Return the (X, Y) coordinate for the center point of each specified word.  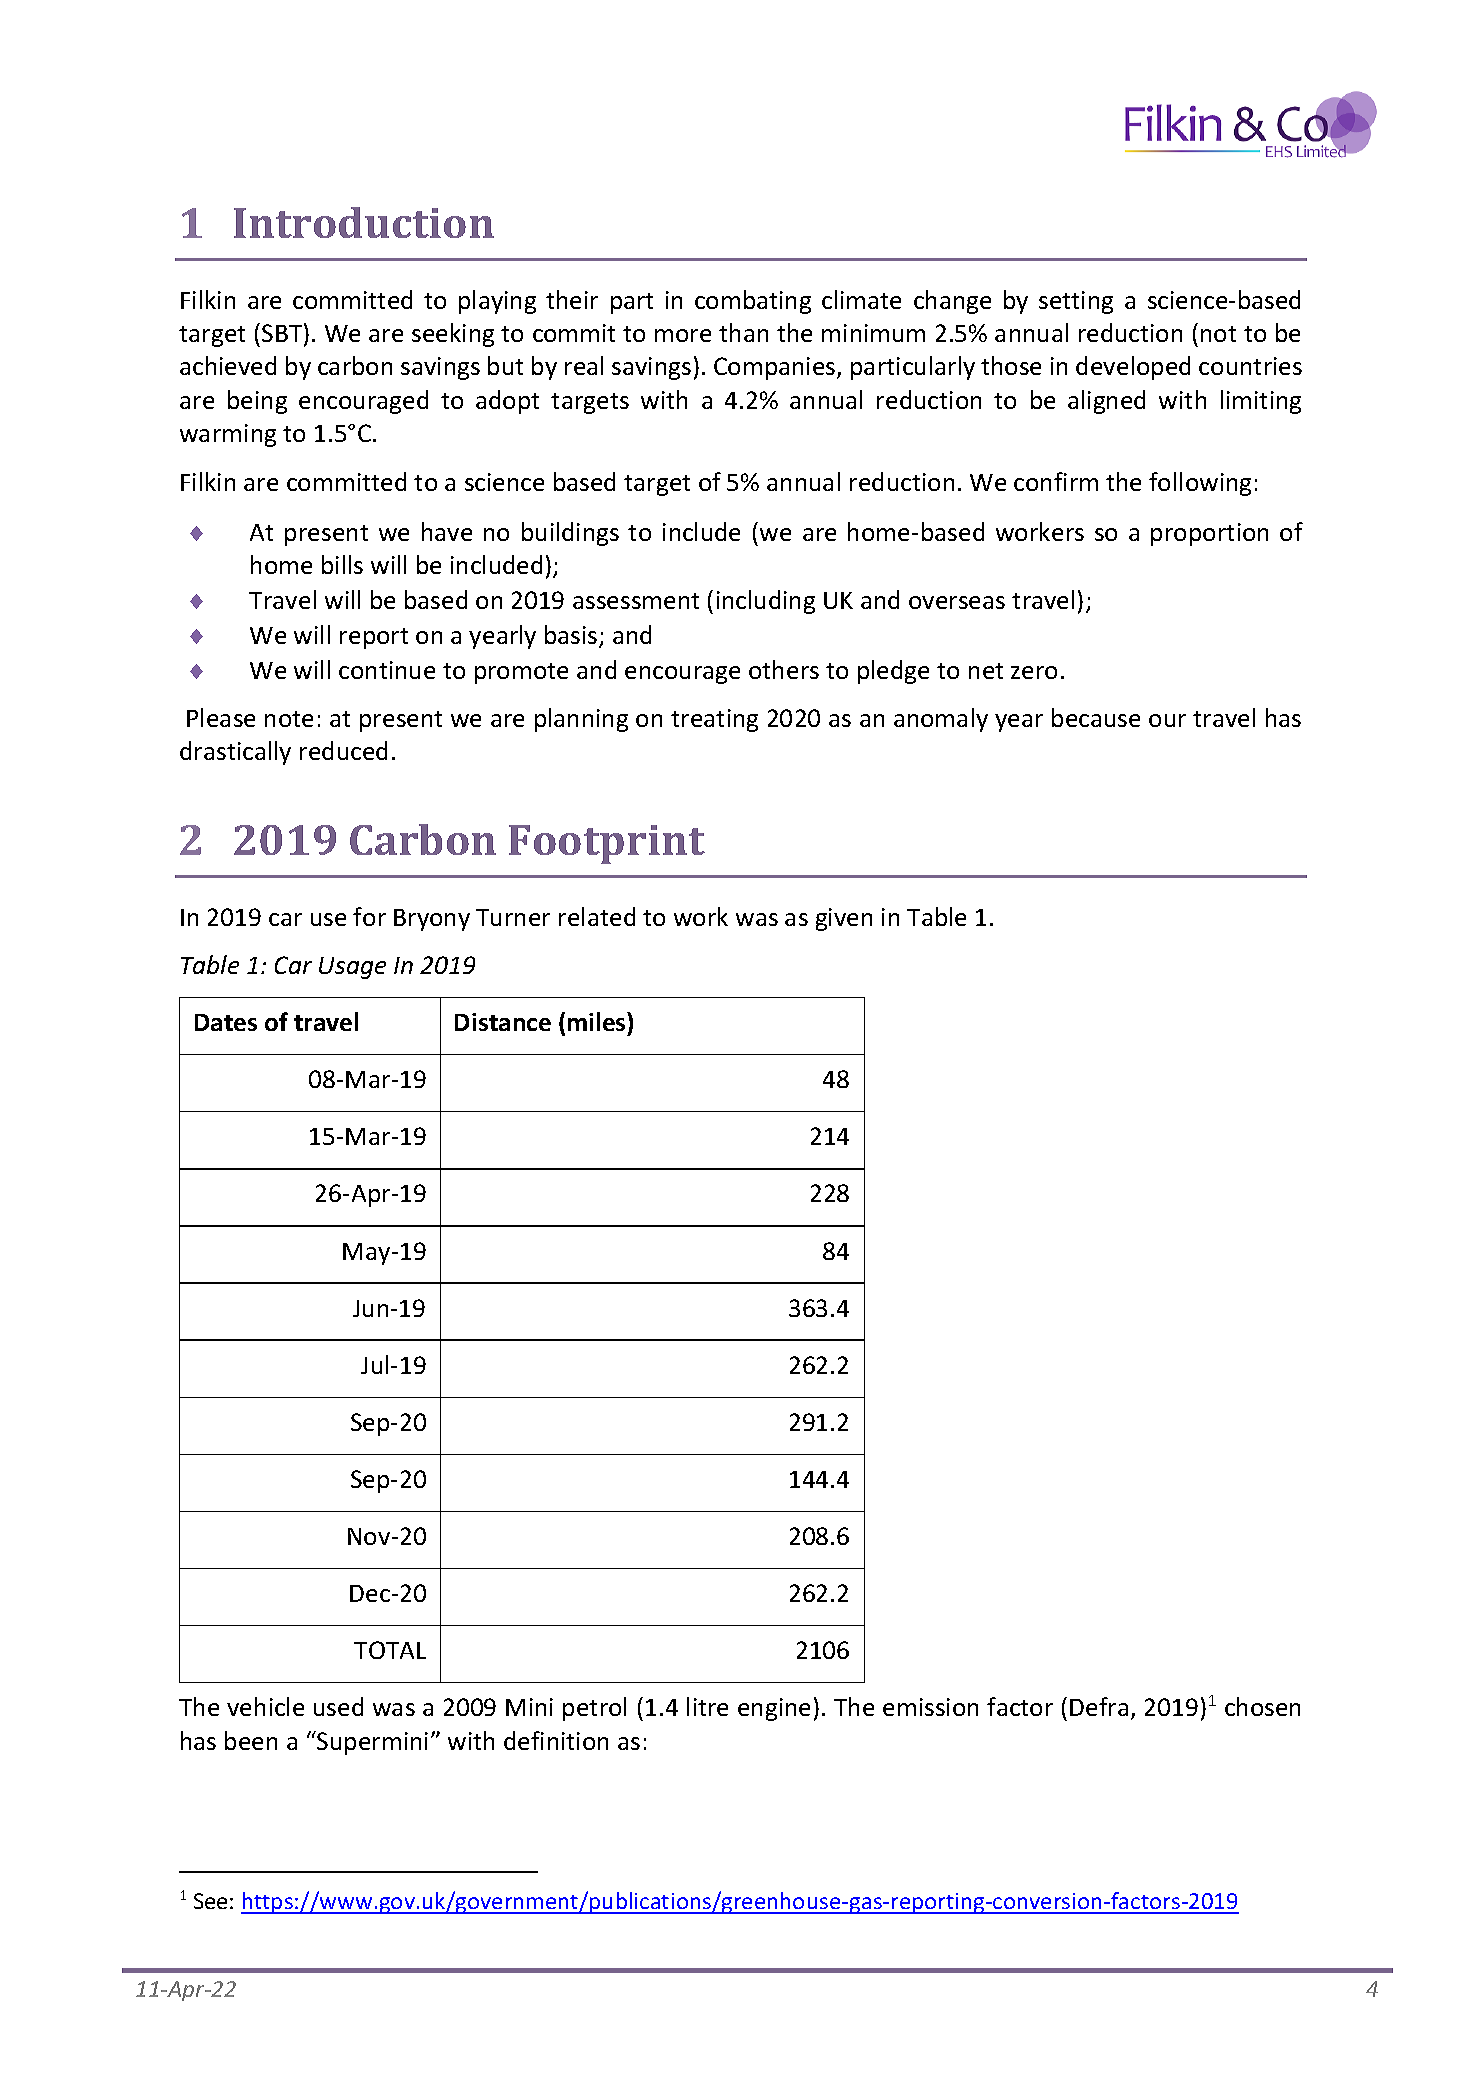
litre (707, 1706)
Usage (352, 968)
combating (753, 302)
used (338, 1706)
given (844, 919)
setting (1076, 302)
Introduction (364, 222)
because (1096, 717)
